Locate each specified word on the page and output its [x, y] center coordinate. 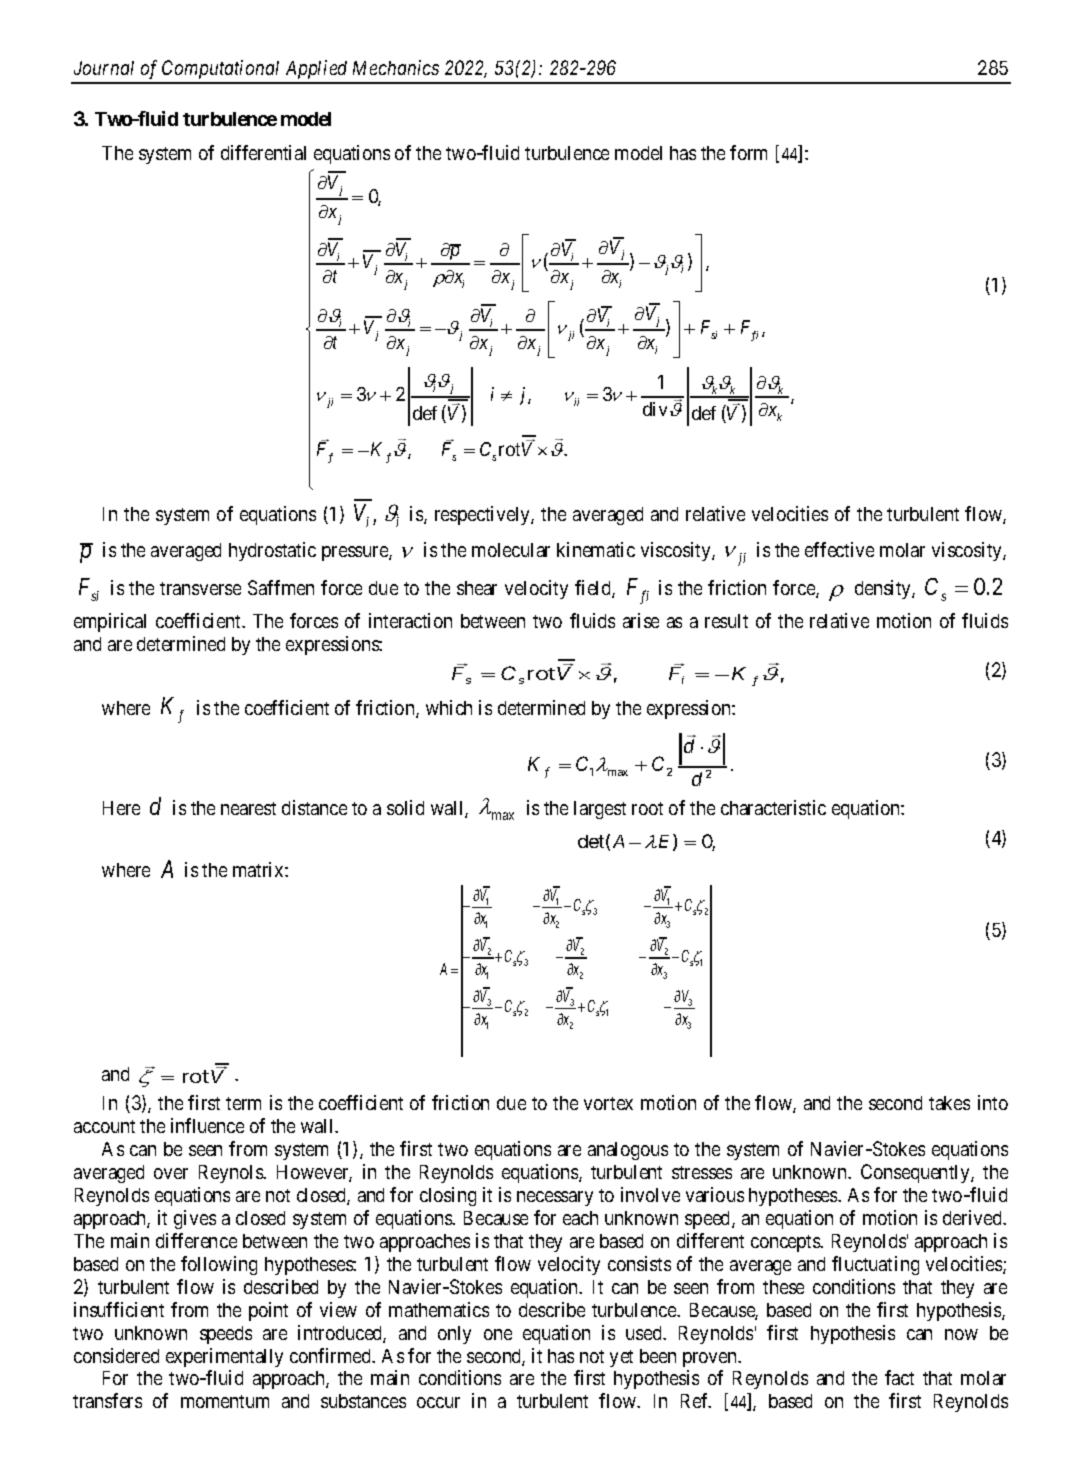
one [498, 1334]
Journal [104, 68]
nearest [248, 808]
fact [899, 1377]
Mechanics [396, 67]
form [748, 152]
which [449, 707]
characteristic [773, 807]
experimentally [224, 1357]
